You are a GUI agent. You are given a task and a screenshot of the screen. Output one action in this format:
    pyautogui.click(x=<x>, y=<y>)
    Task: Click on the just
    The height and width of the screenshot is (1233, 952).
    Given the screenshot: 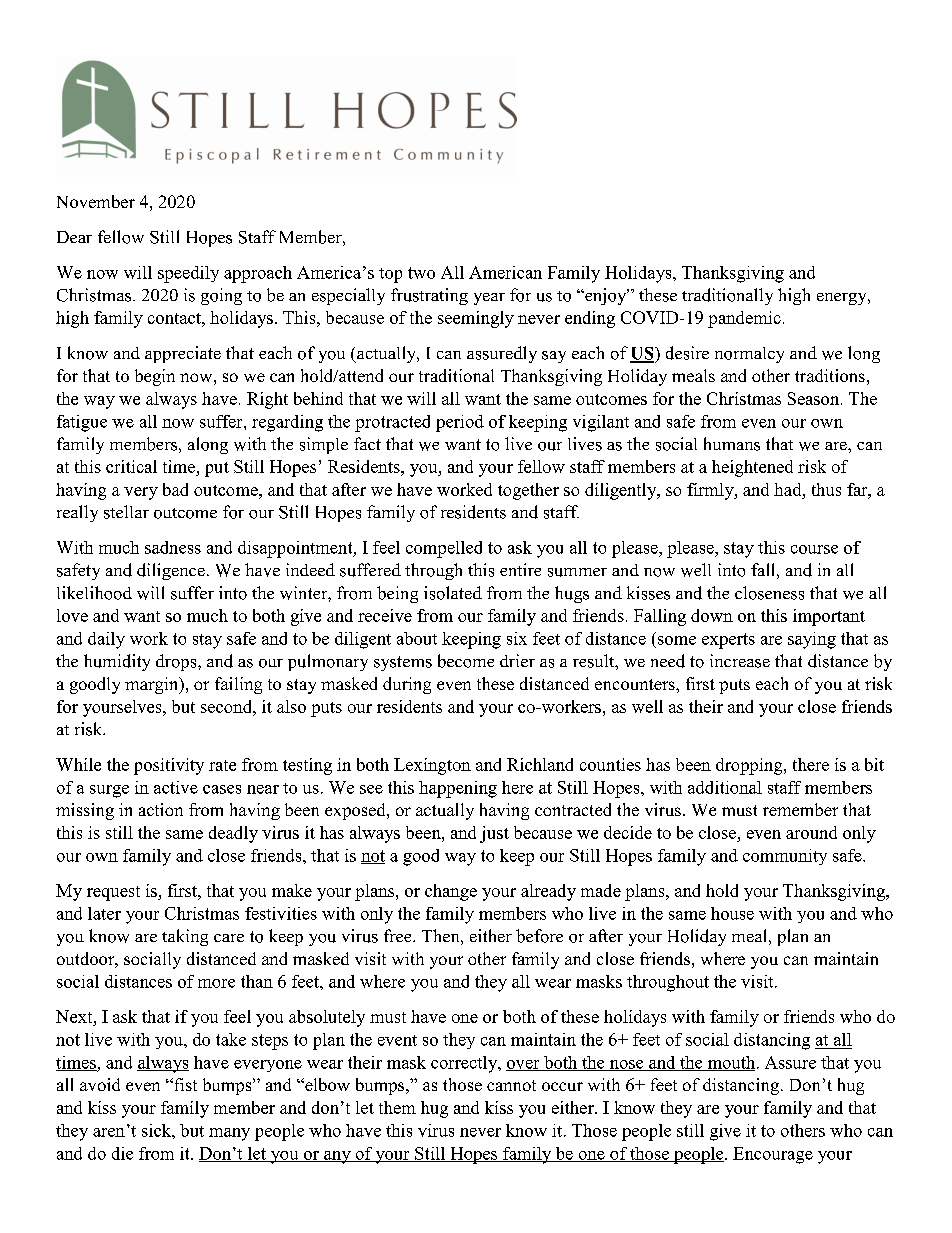 What is the action you would take?
    pyautogui.click(x=494, y=834)
